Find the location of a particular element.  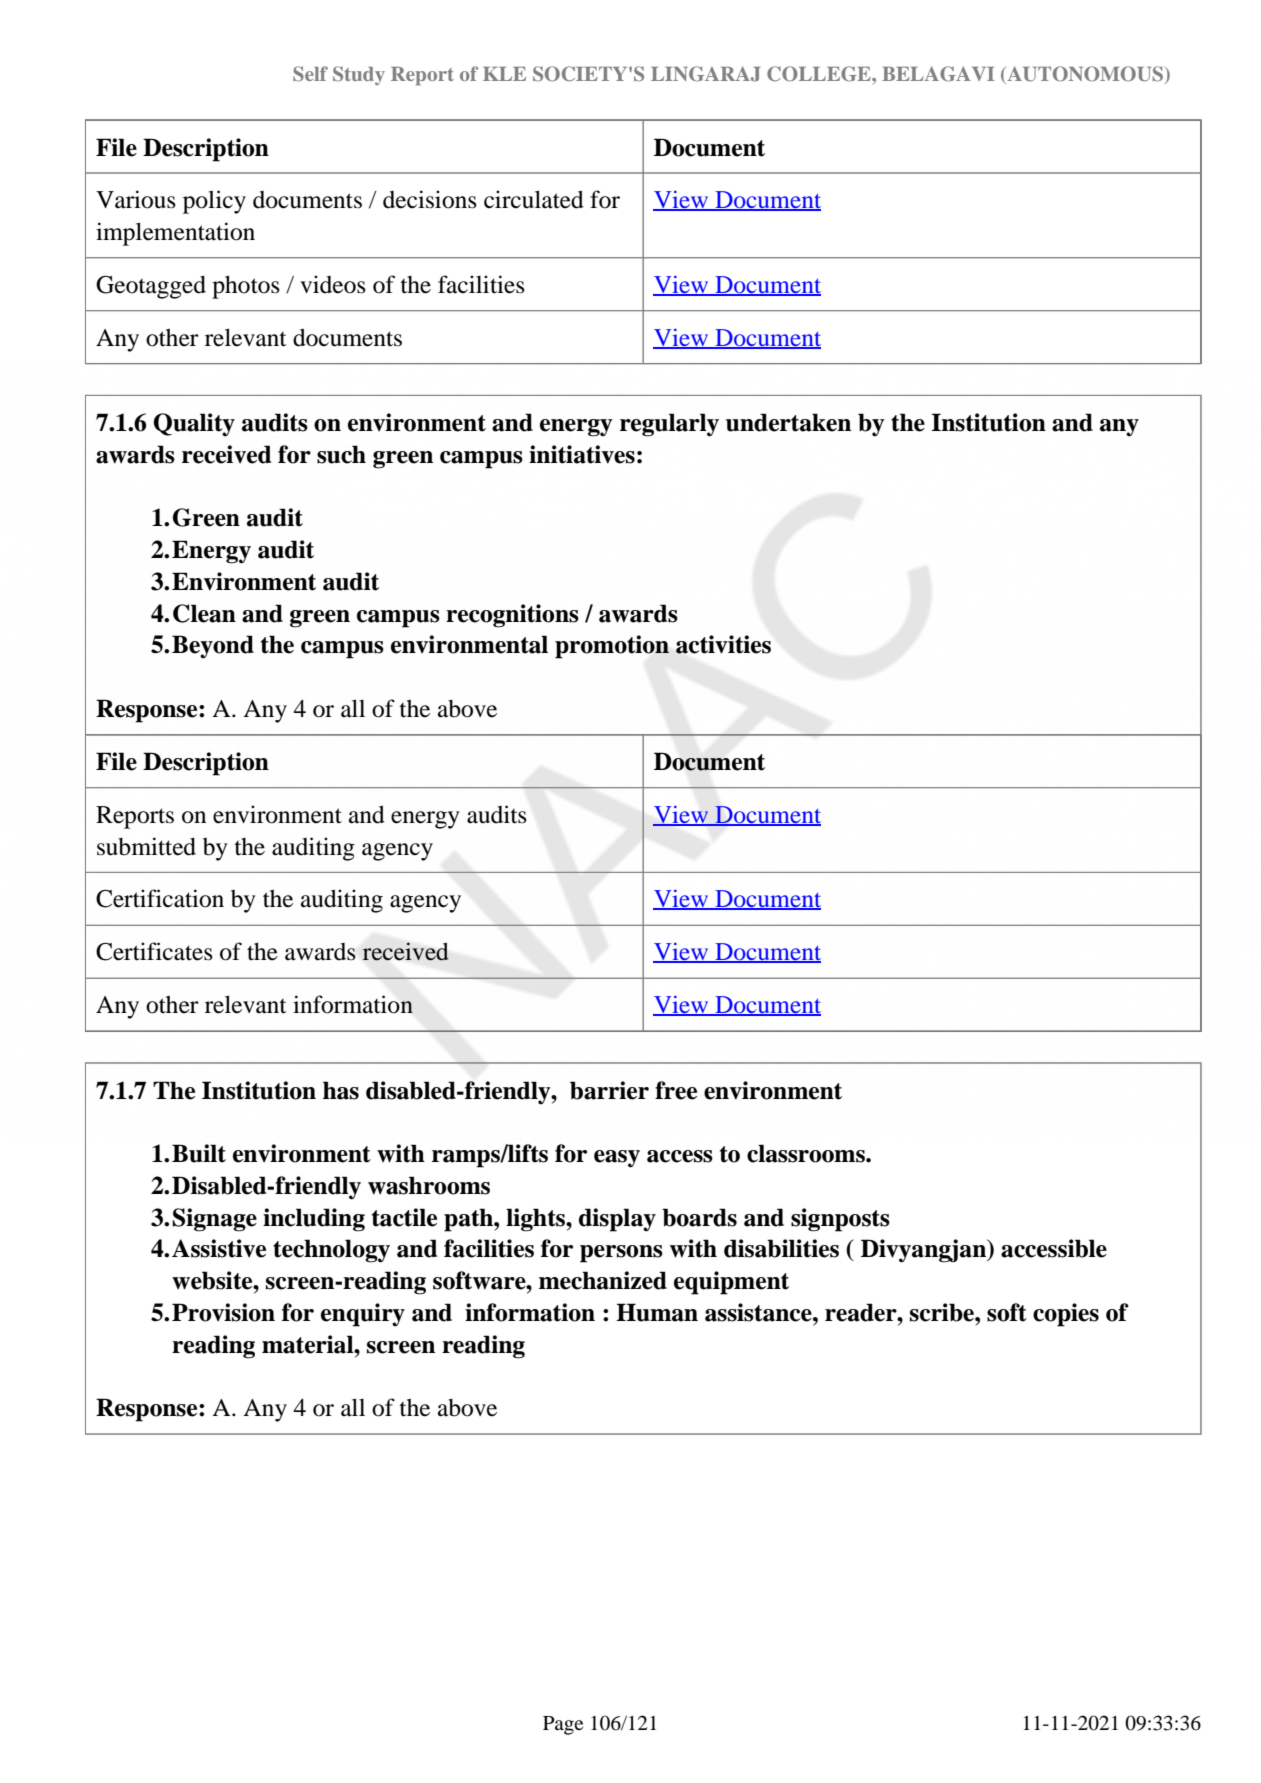

such is located at coordinates (341, 454).
